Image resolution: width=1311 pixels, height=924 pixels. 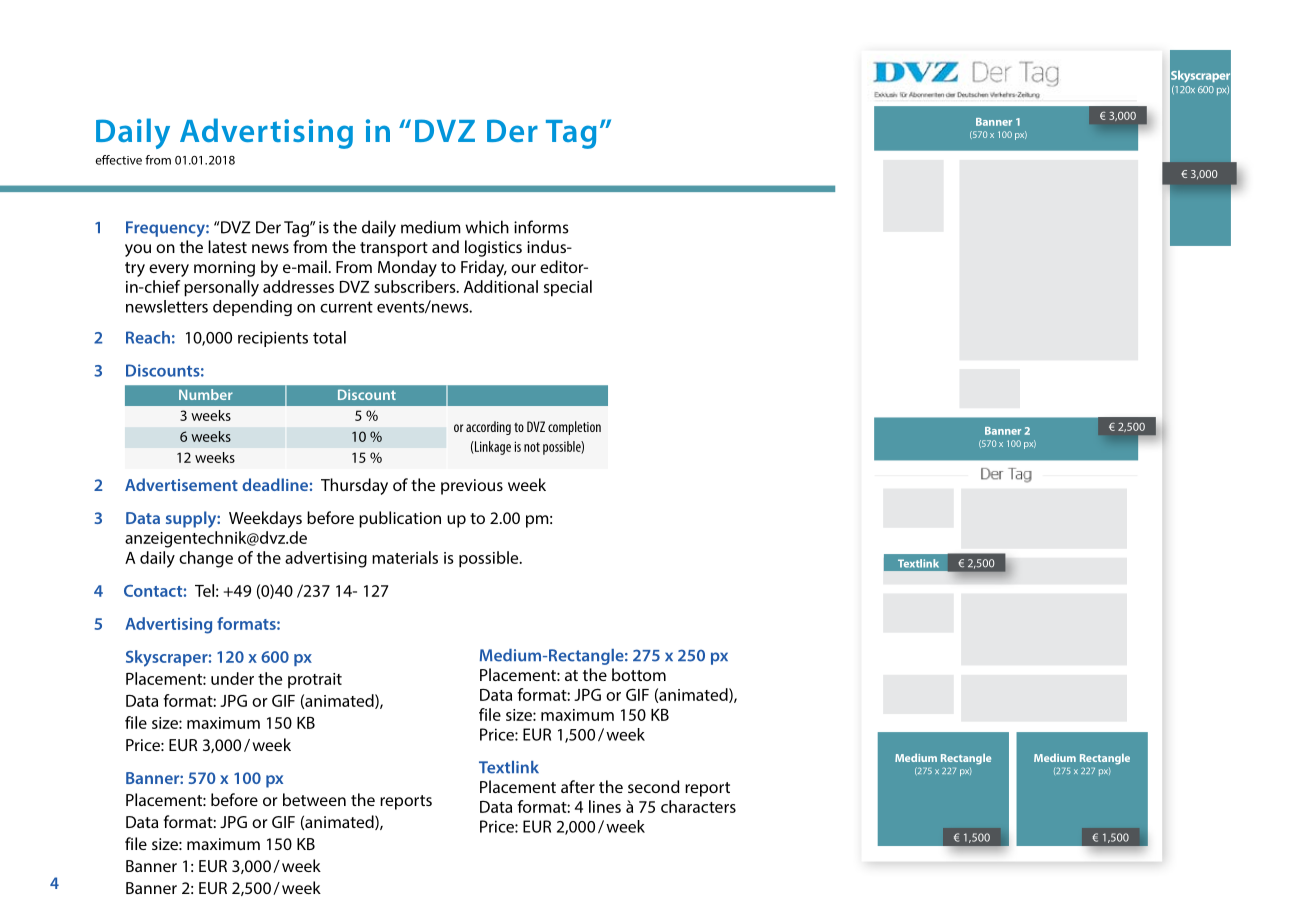 What do you see at coordinates (346, 307) in the document?
I see `current` at bounding box center [346, 307].
